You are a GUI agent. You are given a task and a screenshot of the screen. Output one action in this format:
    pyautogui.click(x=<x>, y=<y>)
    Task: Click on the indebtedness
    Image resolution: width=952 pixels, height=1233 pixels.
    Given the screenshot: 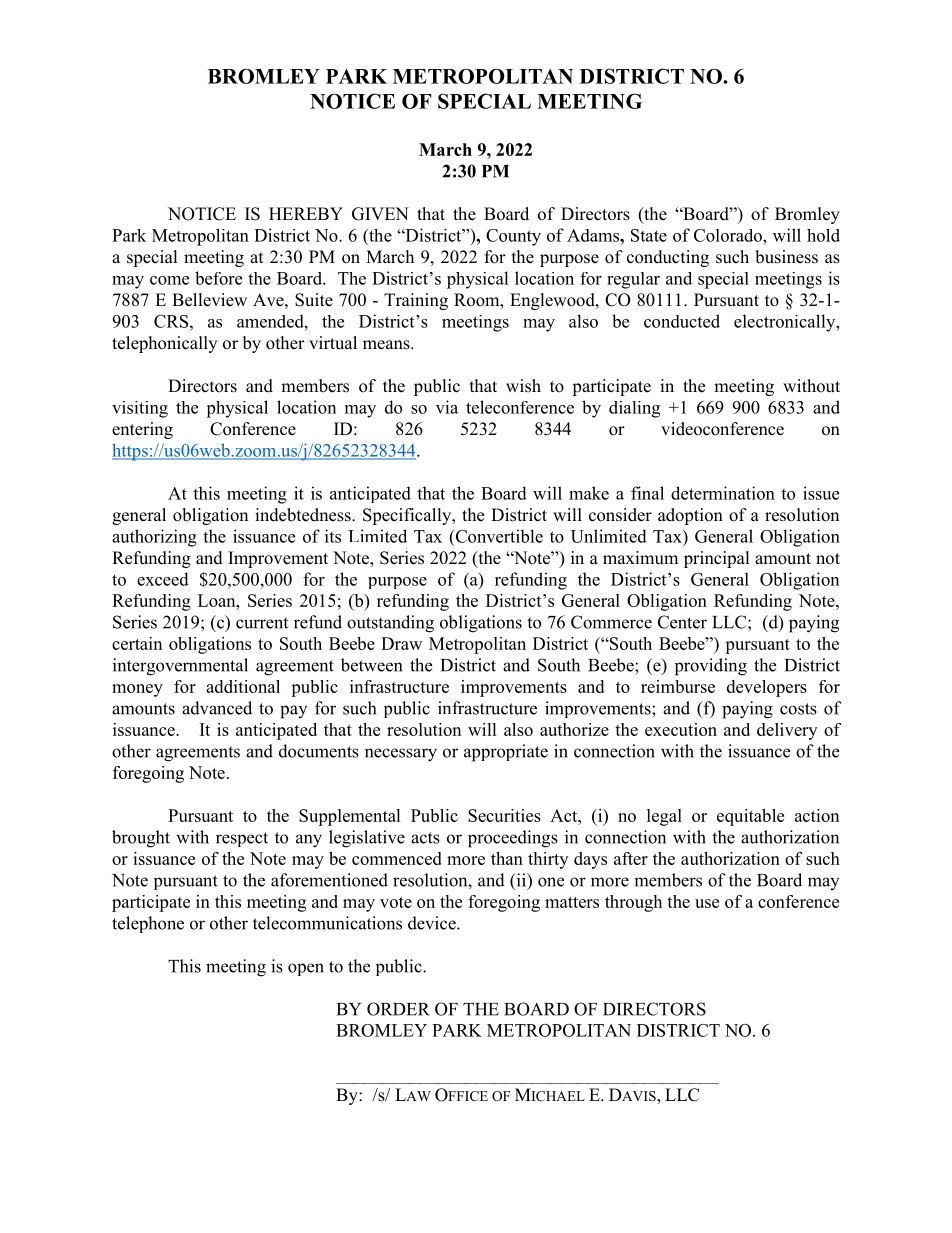 What is the action you would take?
    pyautogui.click(x=304, y=515)
